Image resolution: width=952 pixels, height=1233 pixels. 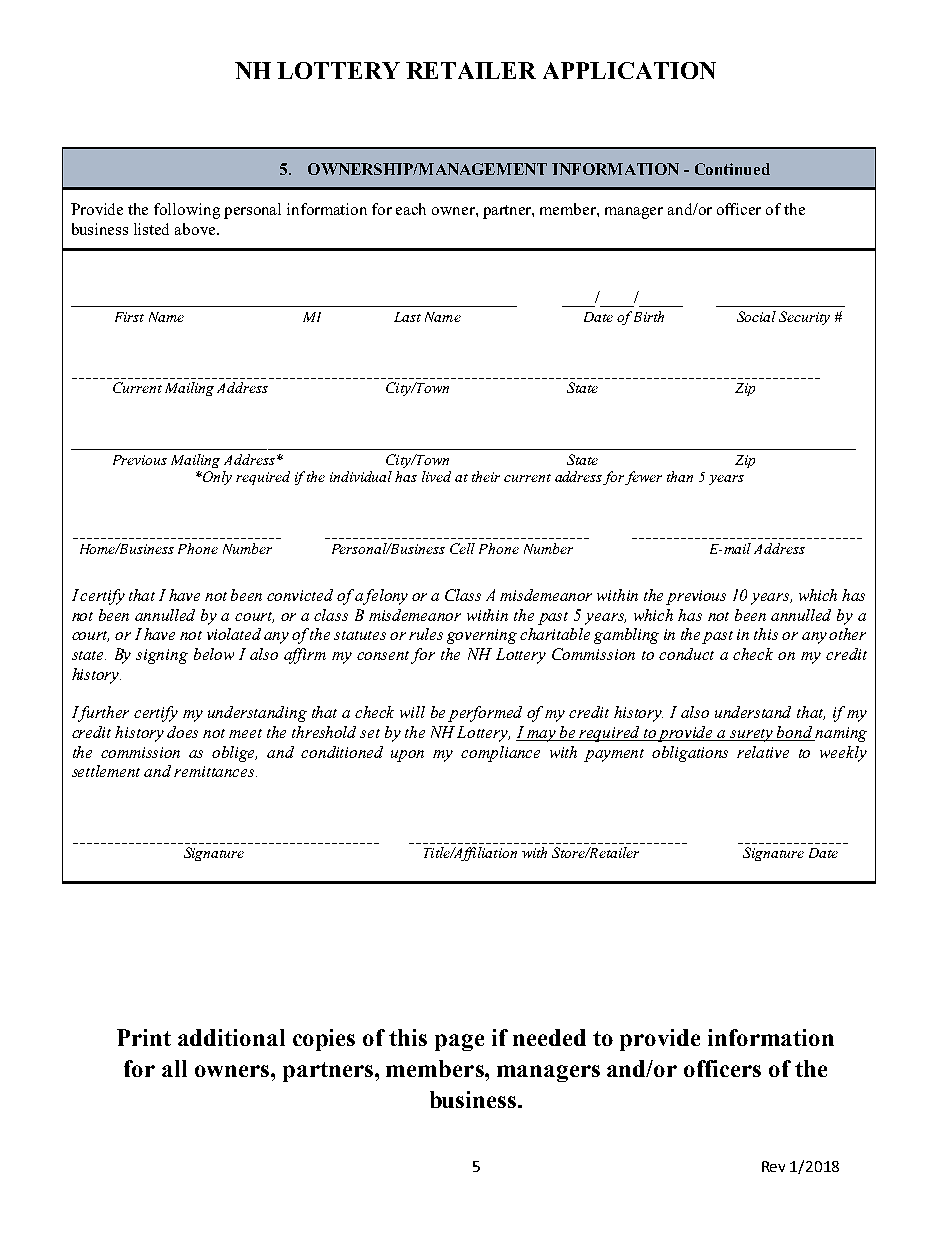 What do you see at coordinates (680, 476) in the screenshot?
I see `than` at bounding box center [680, 476].
